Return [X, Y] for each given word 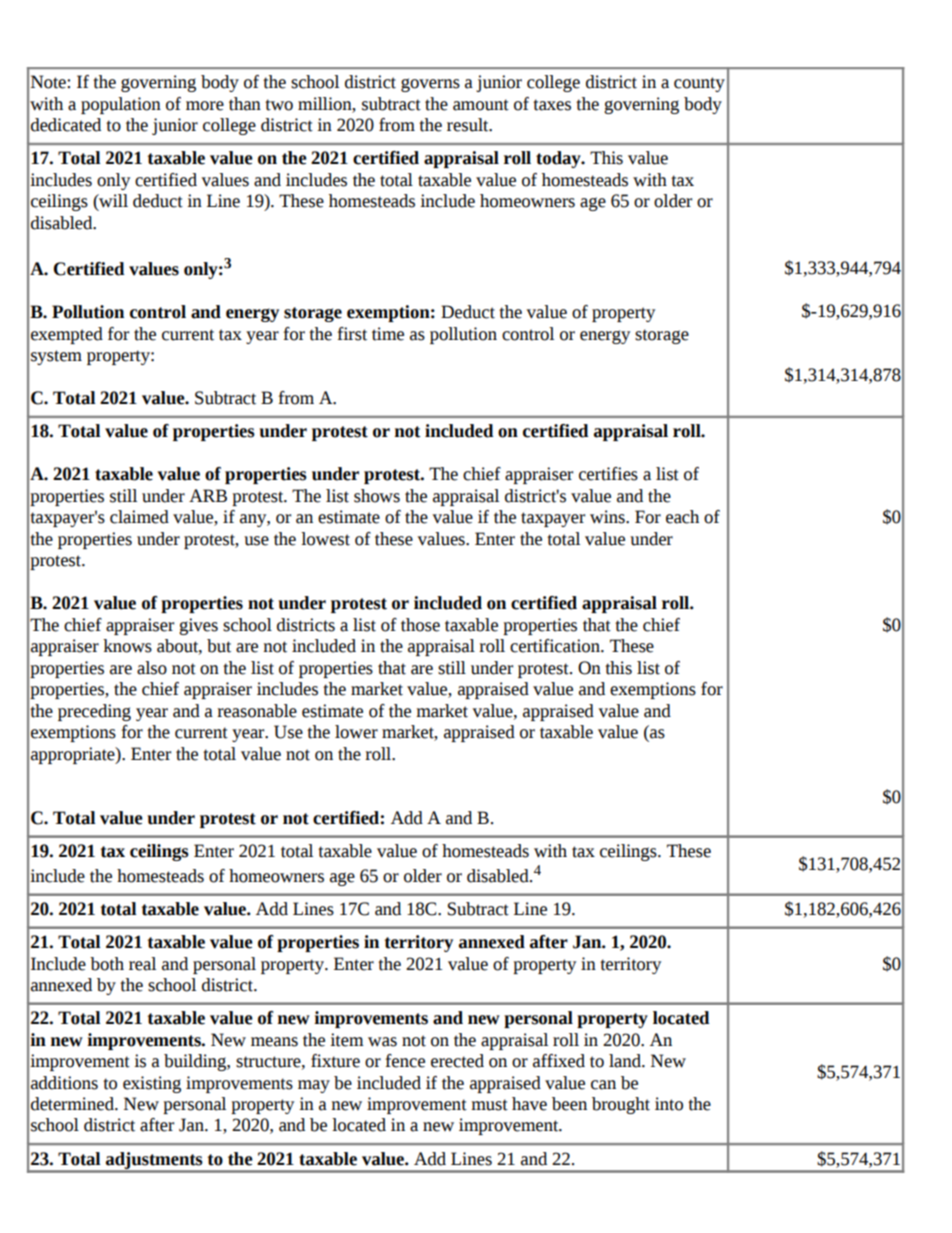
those [420, 625]
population [121, 105]
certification [556, 646]
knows [127, 646]
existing [152, 1084]
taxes [552, 105]
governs [430, 85]
